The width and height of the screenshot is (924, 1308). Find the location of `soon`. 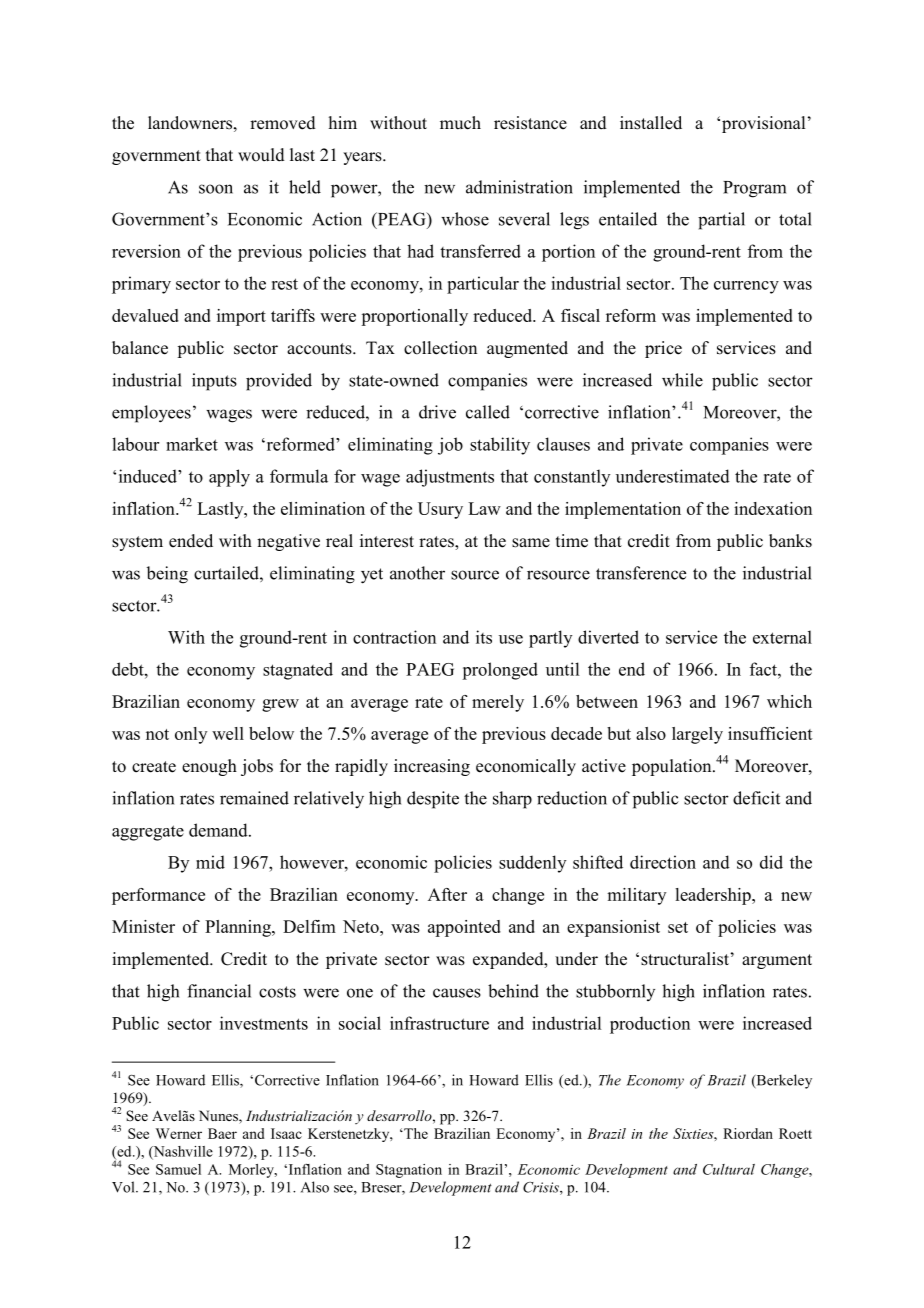

soon is located at coordinates (216, 189).
